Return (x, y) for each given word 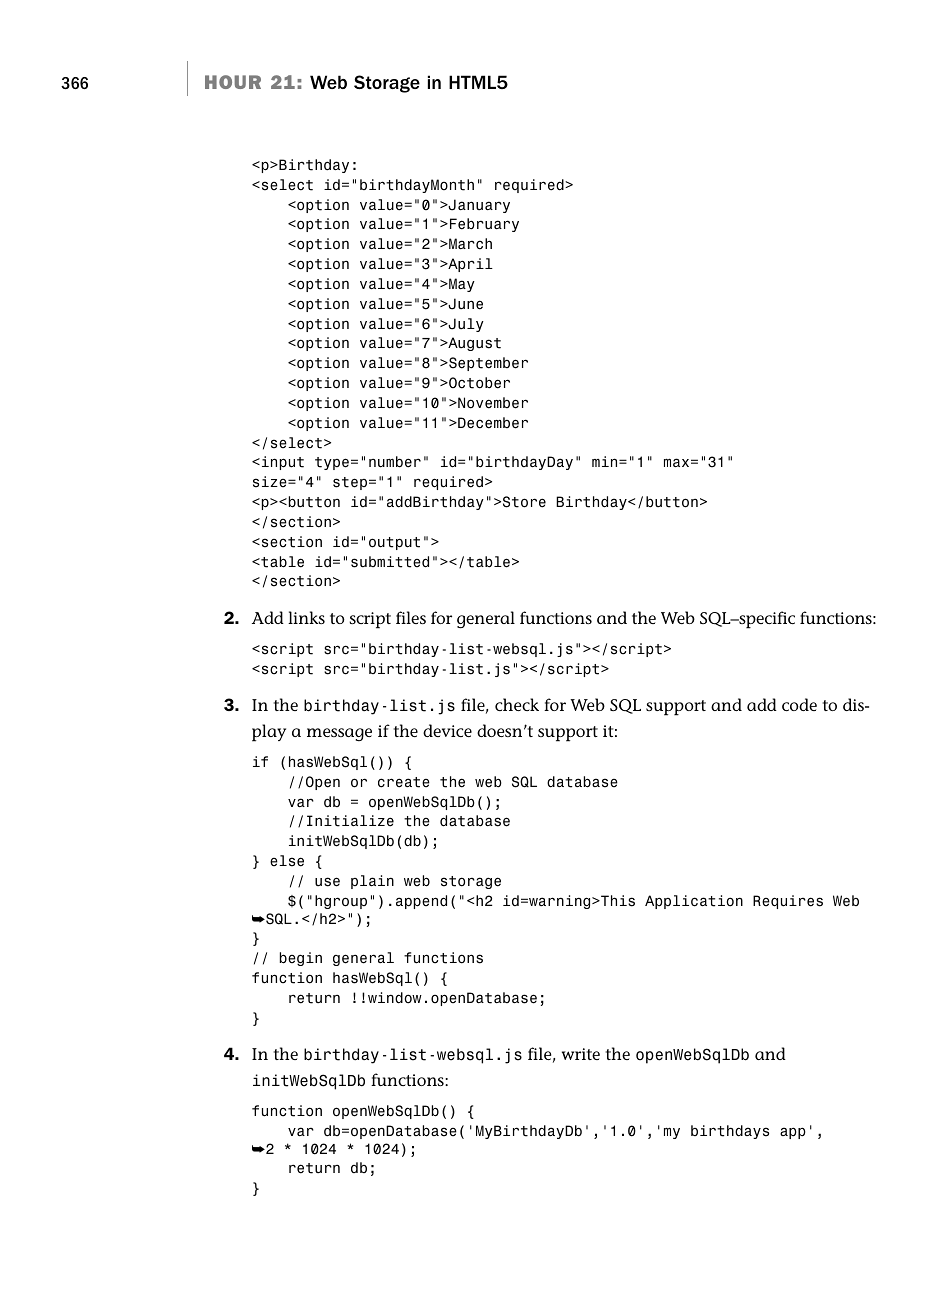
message (339, 734)
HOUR (233, 82)
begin (301, 959)
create (404, 782)
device (447, 730)
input (283, 463)
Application (694, 902)
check (517, 704)
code (799, 704)
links (306, 617)
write (581, 1054)
